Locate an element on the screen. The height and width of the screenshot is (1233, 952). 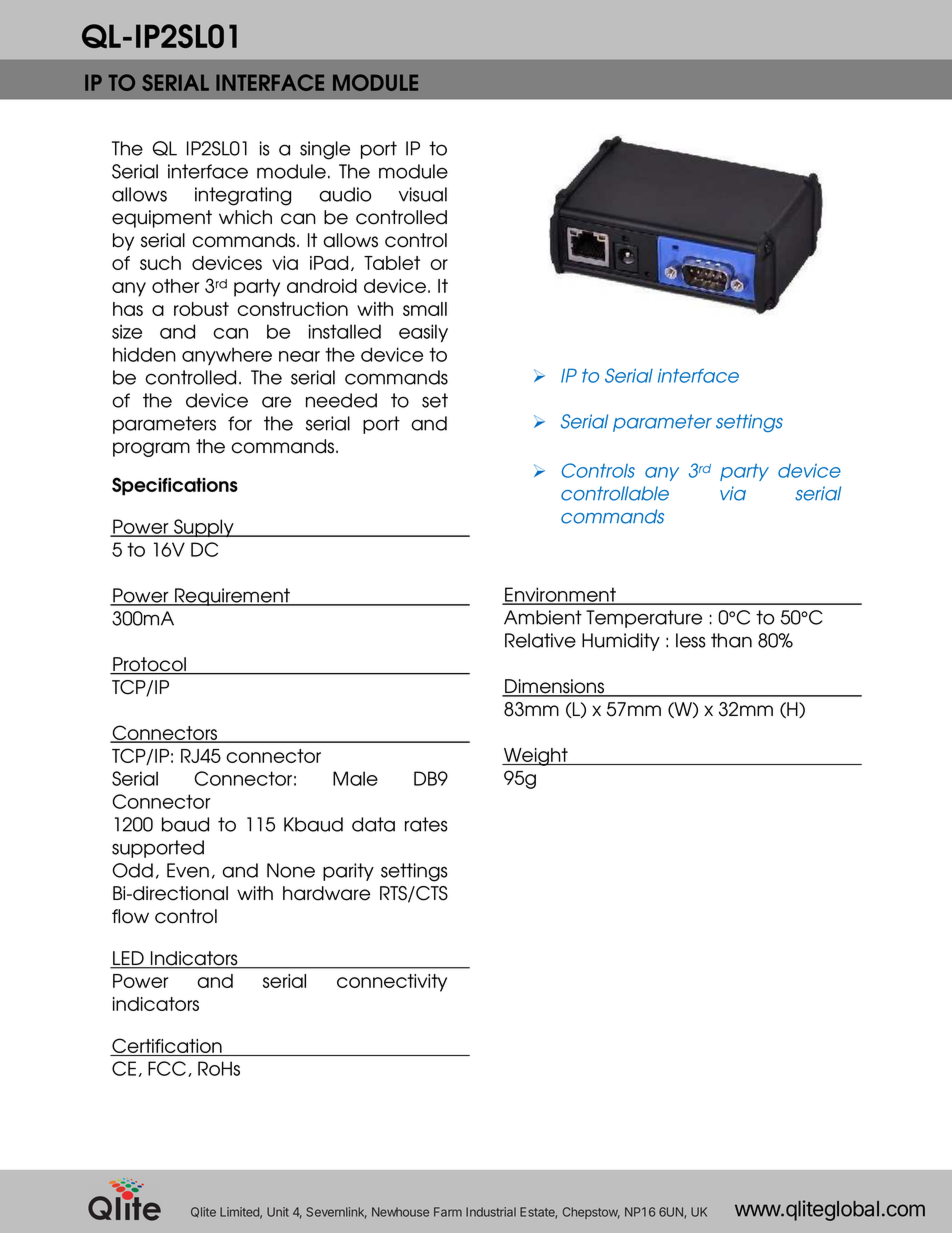
integrating is located at coordinates (243, 196).
